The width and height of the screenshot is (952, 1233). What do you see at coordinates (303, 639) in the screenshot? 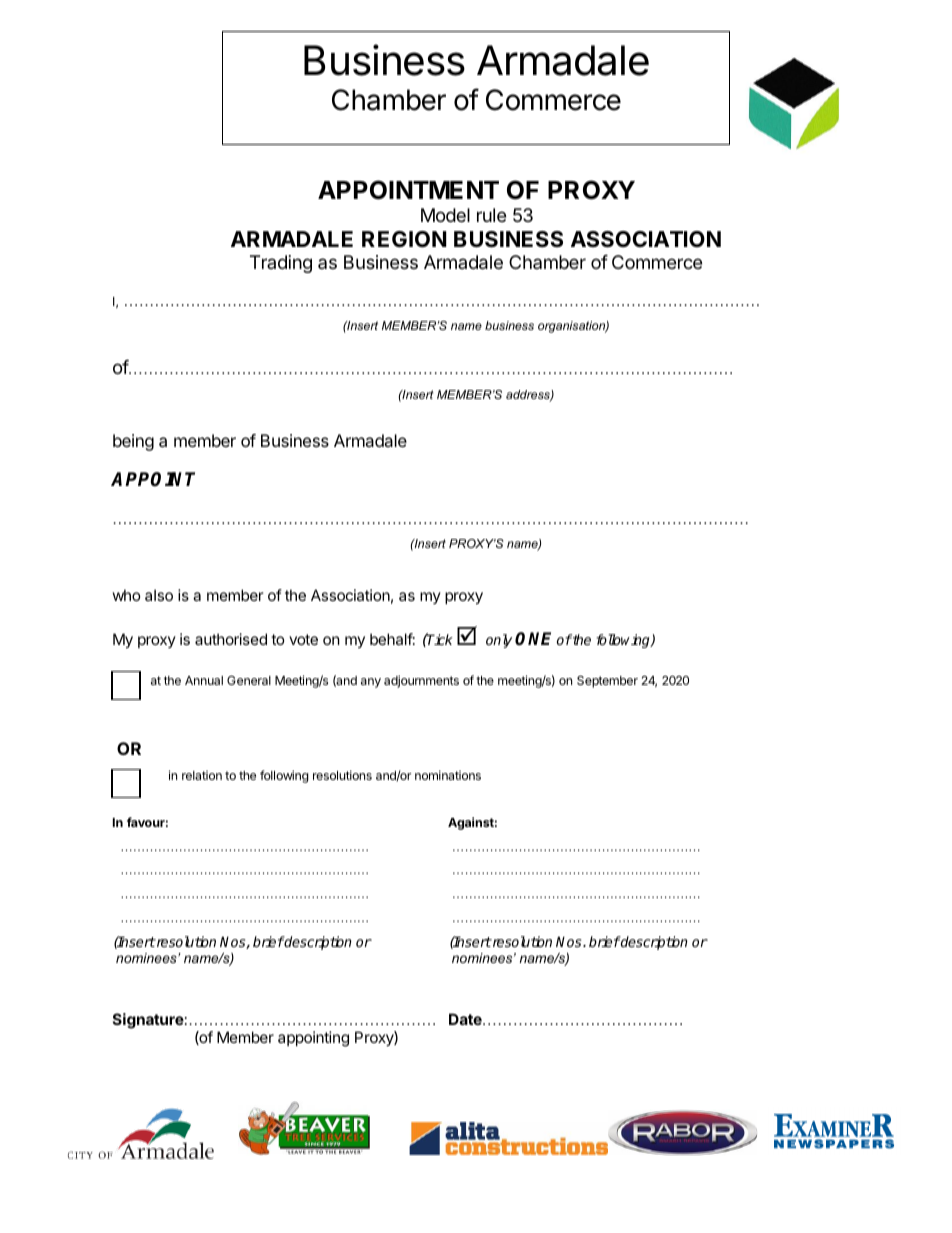
I see `vote` at bounding box center [303, 639].
